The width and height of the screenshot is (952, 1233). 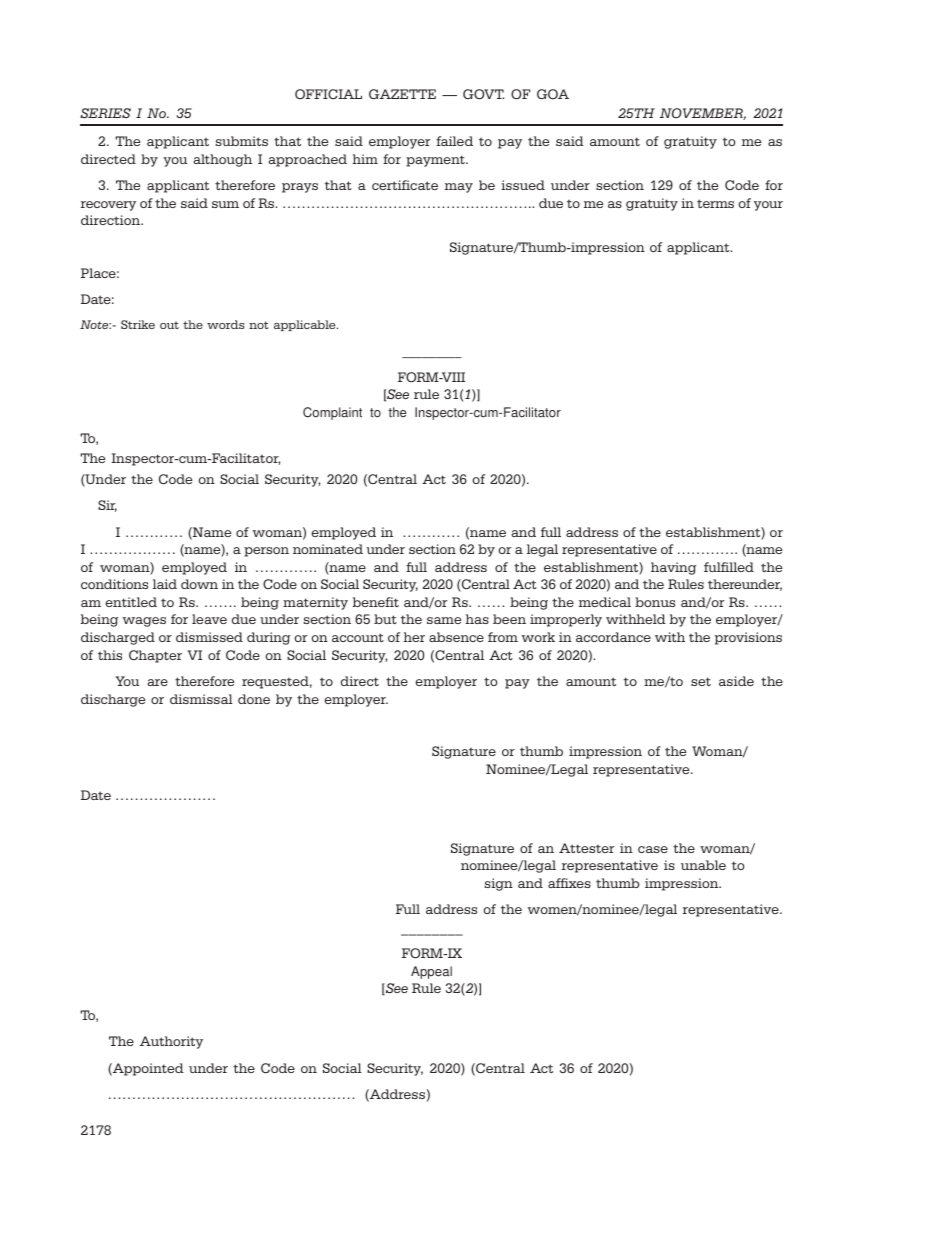 I want to click on failed, so click(x=454, y=141).
